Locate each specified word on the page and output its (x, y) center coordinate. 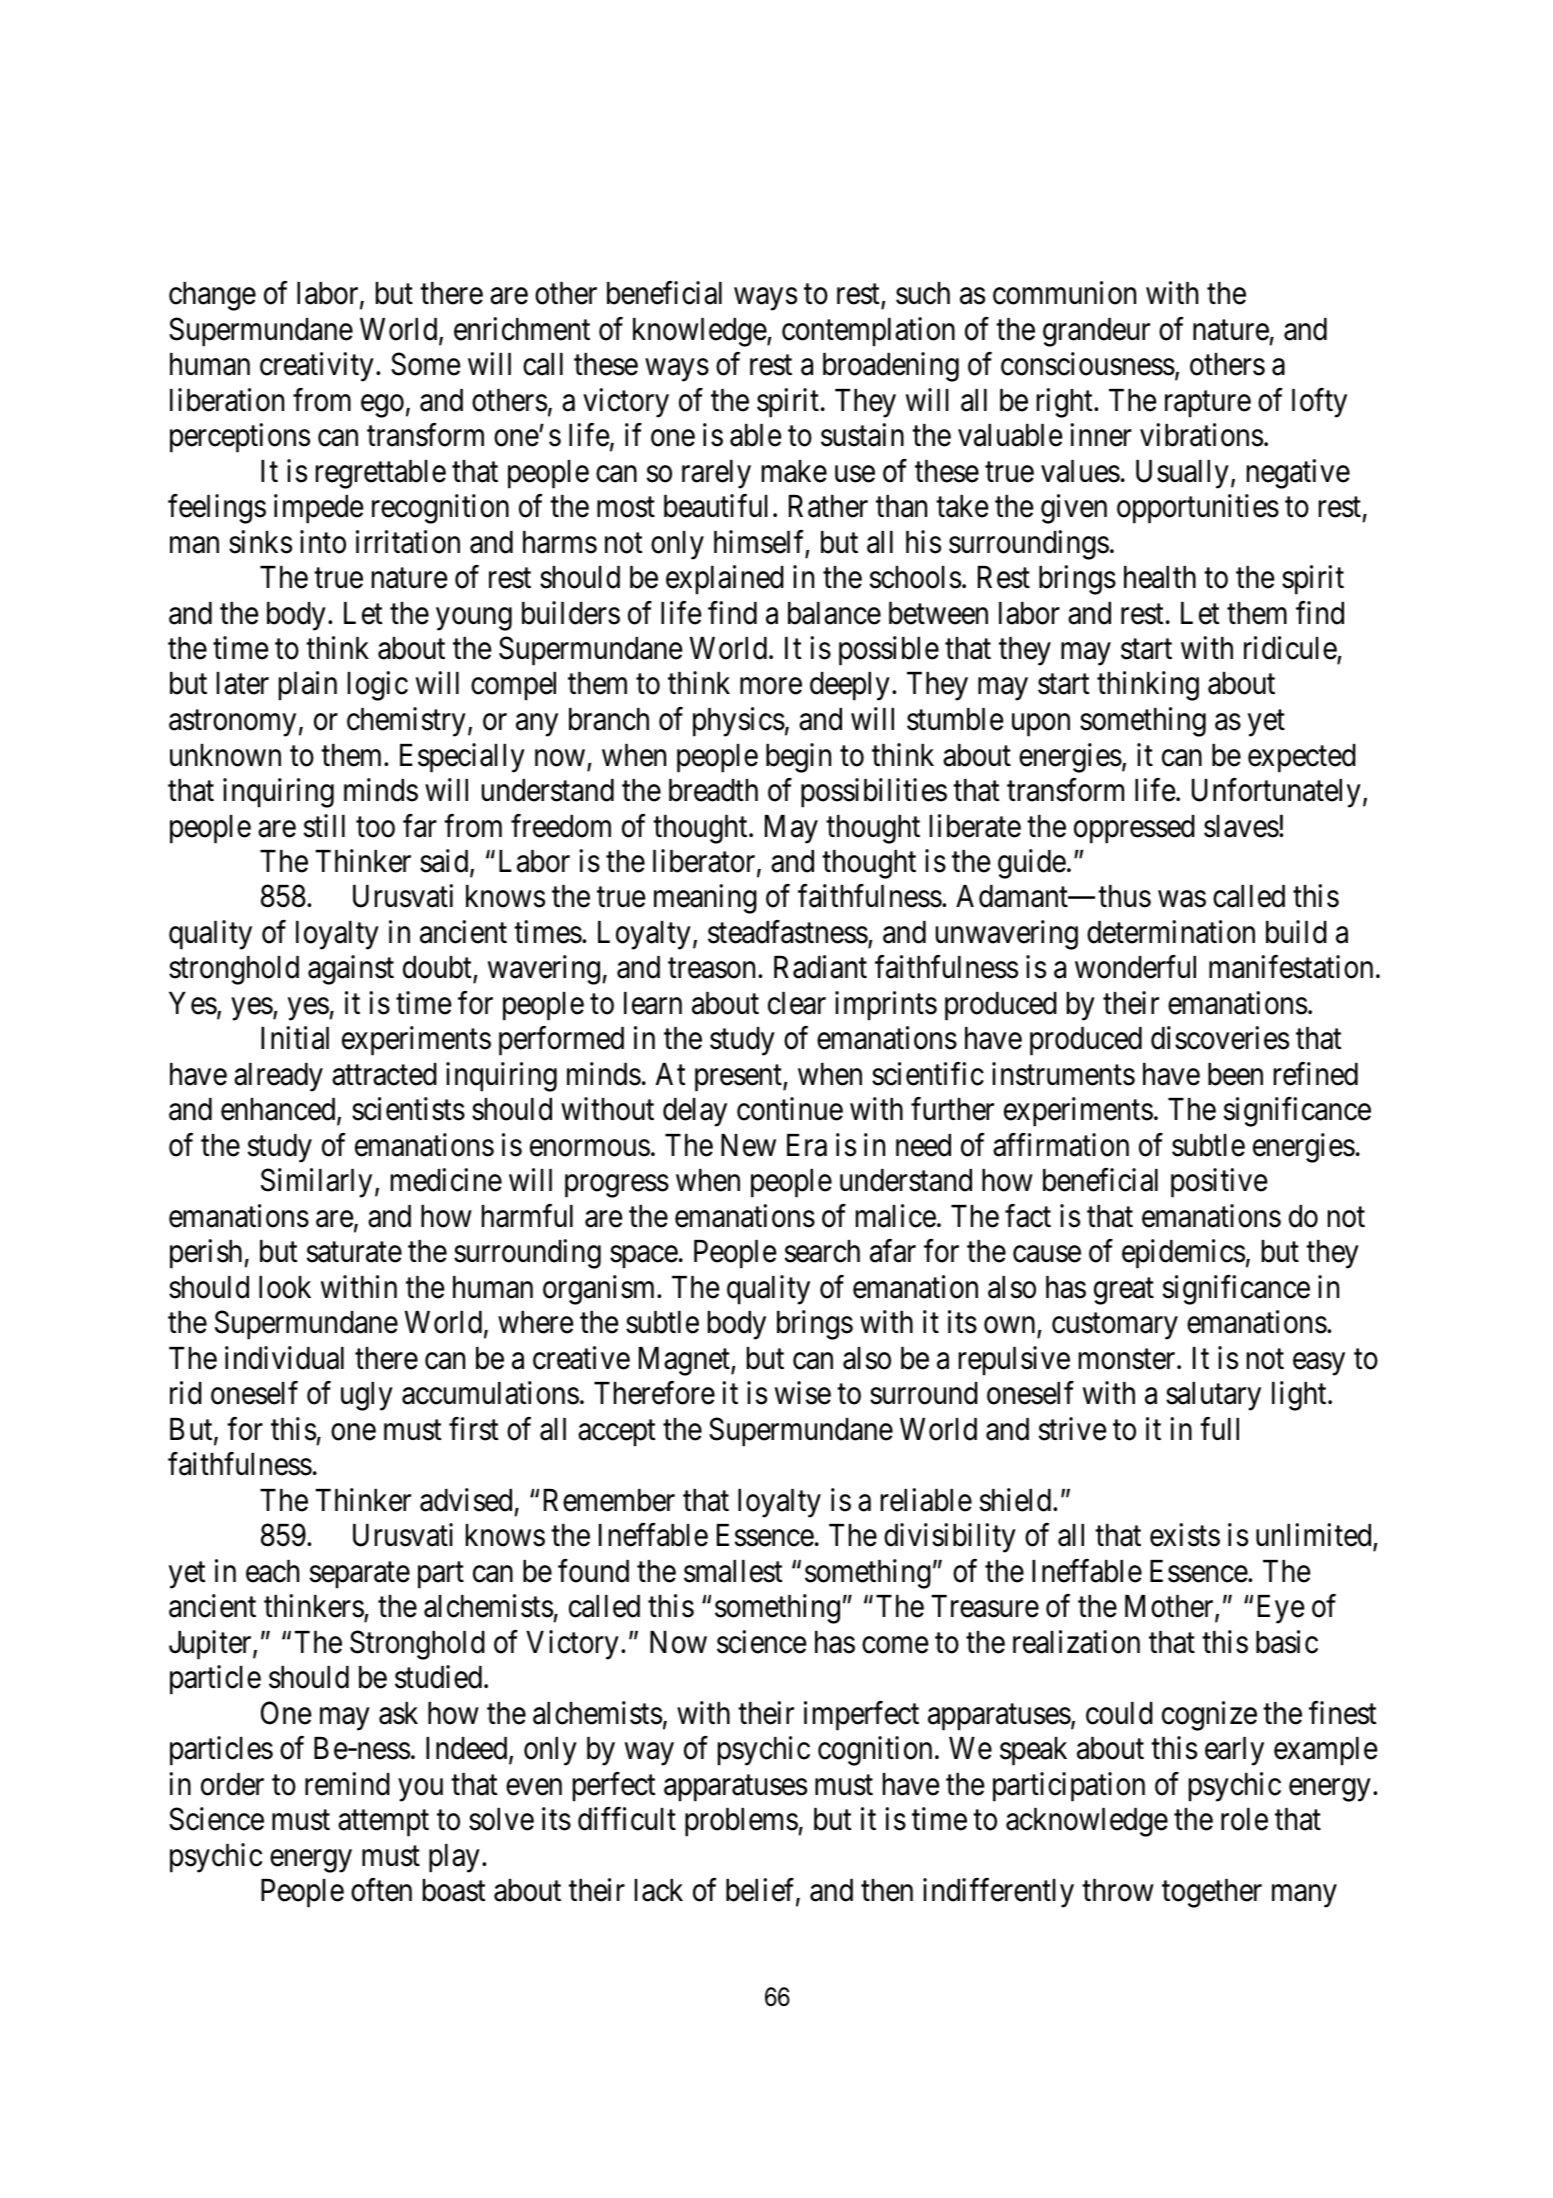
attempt (383, 1824)
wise (803, 1393)
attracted (384, 1074)
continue (790, 1109)
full (1219, 1428)
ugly (367, 1396)
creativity (317, 367)
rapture (1208, 404)
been (1235, 1074)
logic (378, 686)
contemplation (868, 332)
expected (1302, 758)
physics (739, 722)
